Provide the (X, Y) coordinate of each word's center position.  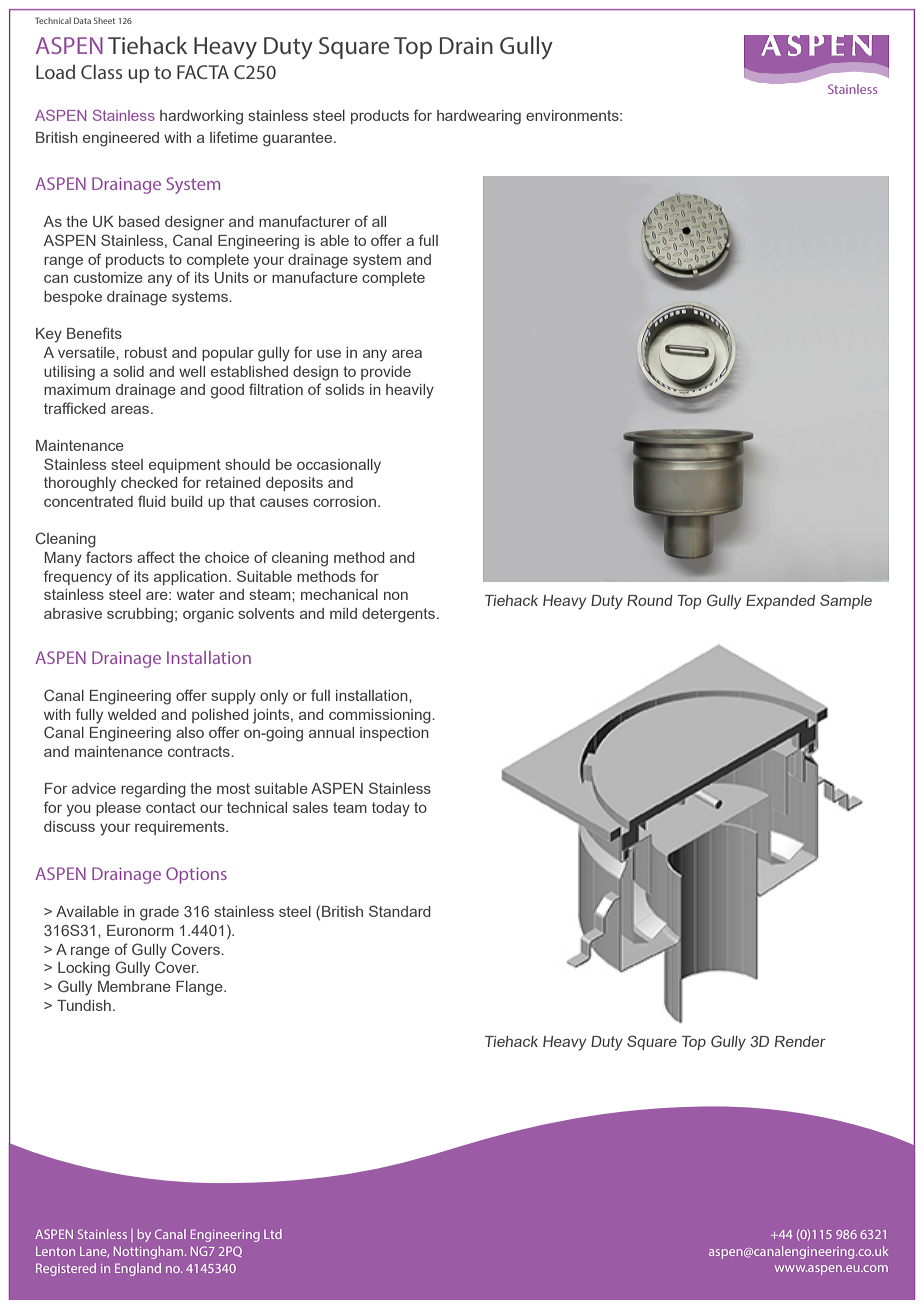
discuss (69, 826)
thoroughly (80, 484)
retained (233, 482)
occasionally (339, 466)
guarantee (299, 139)
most (233, 788)
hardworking (201, 117)
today (391, 809)
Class (101, 71)
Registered (66, 1269)
